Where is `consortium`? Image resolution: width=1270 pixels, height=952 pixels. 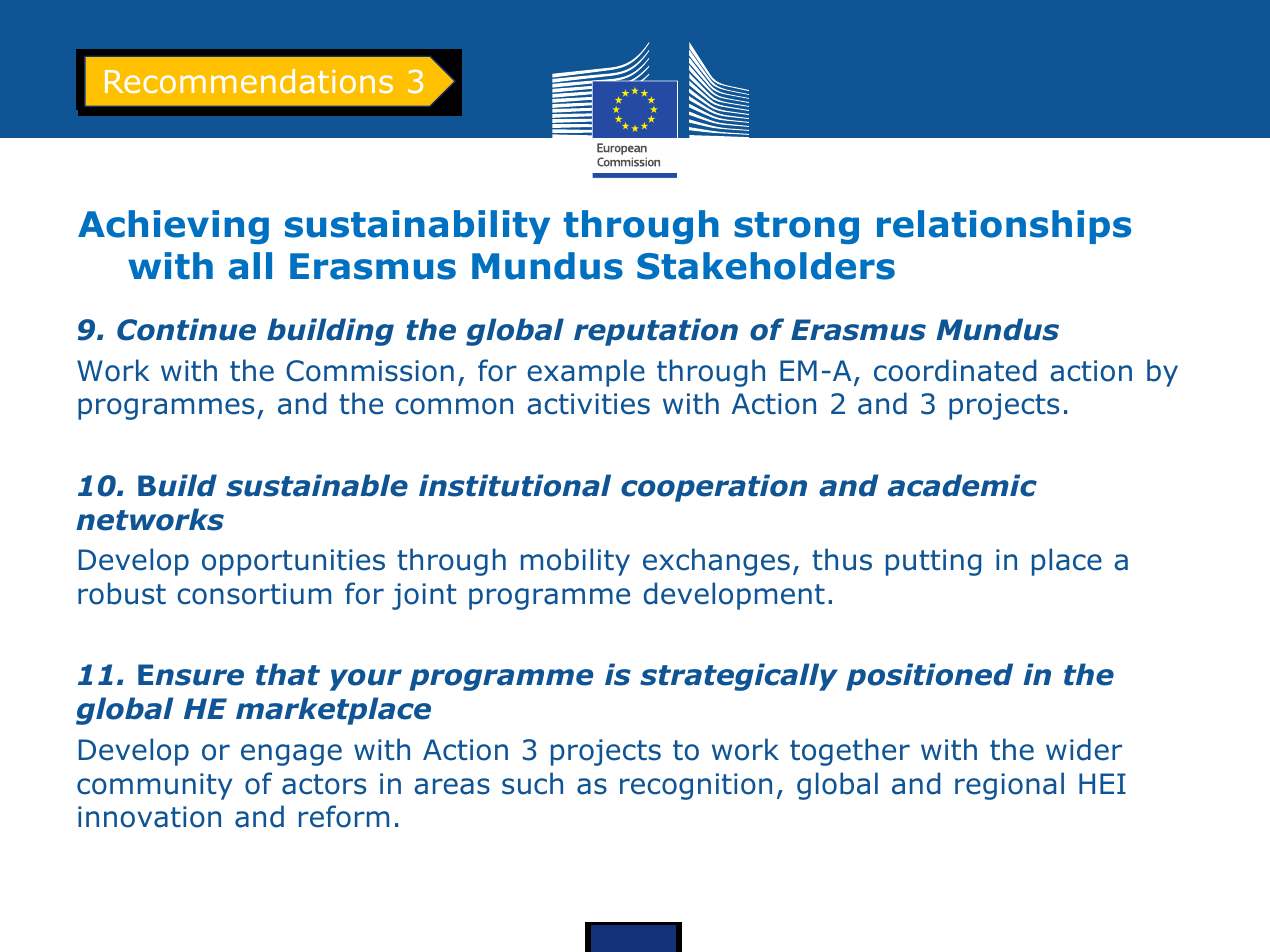
consortium is located at coordinates (254, 594).
